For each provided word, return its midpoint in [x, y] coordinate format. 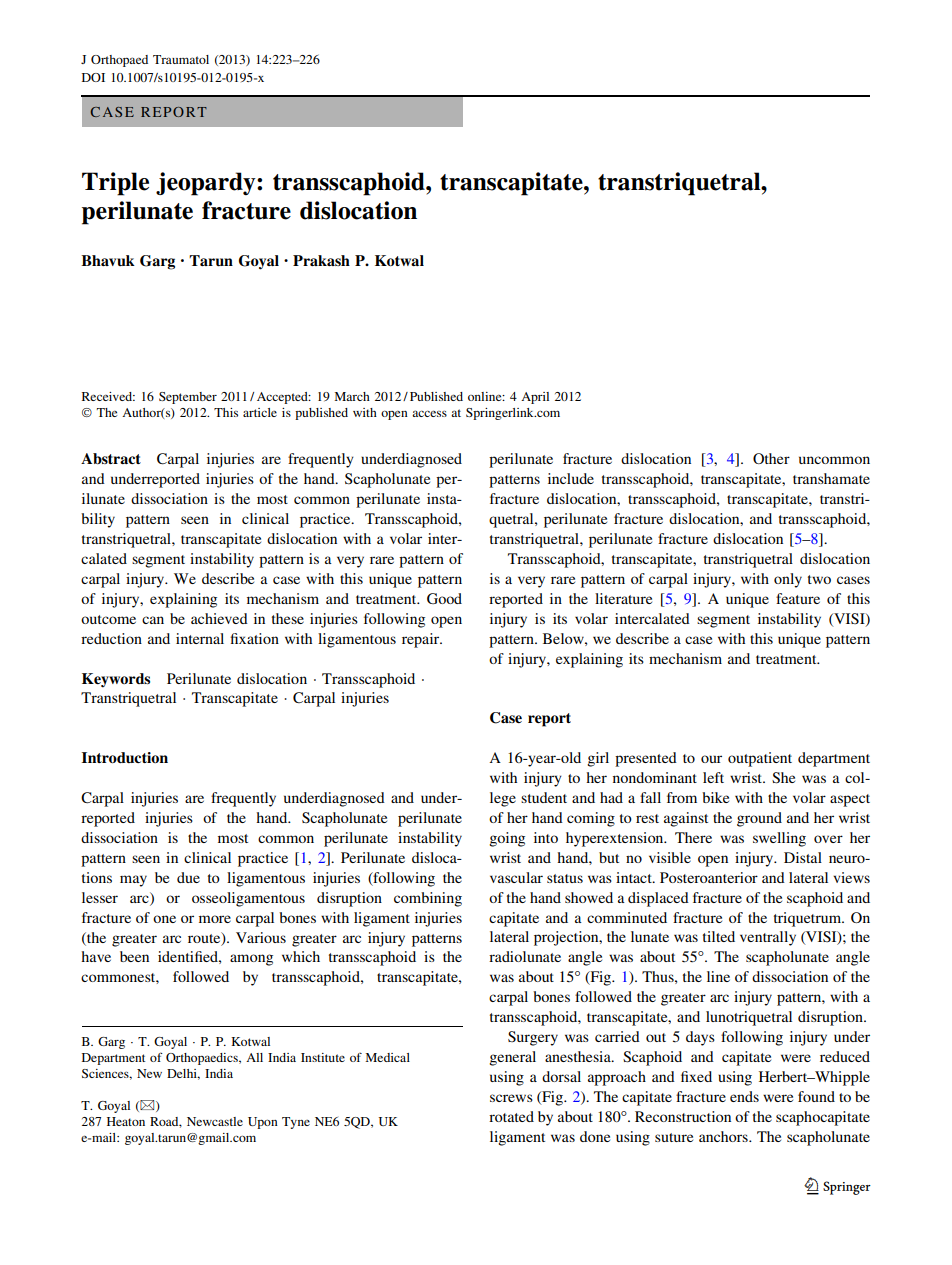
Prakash [321, 260]
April [535, 398]
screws [511, 1098]
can [153, 620]
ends [744, 1096]
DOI [93, 77]
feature [798, 598]
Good [444, 598]
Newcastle [215, 1121]
